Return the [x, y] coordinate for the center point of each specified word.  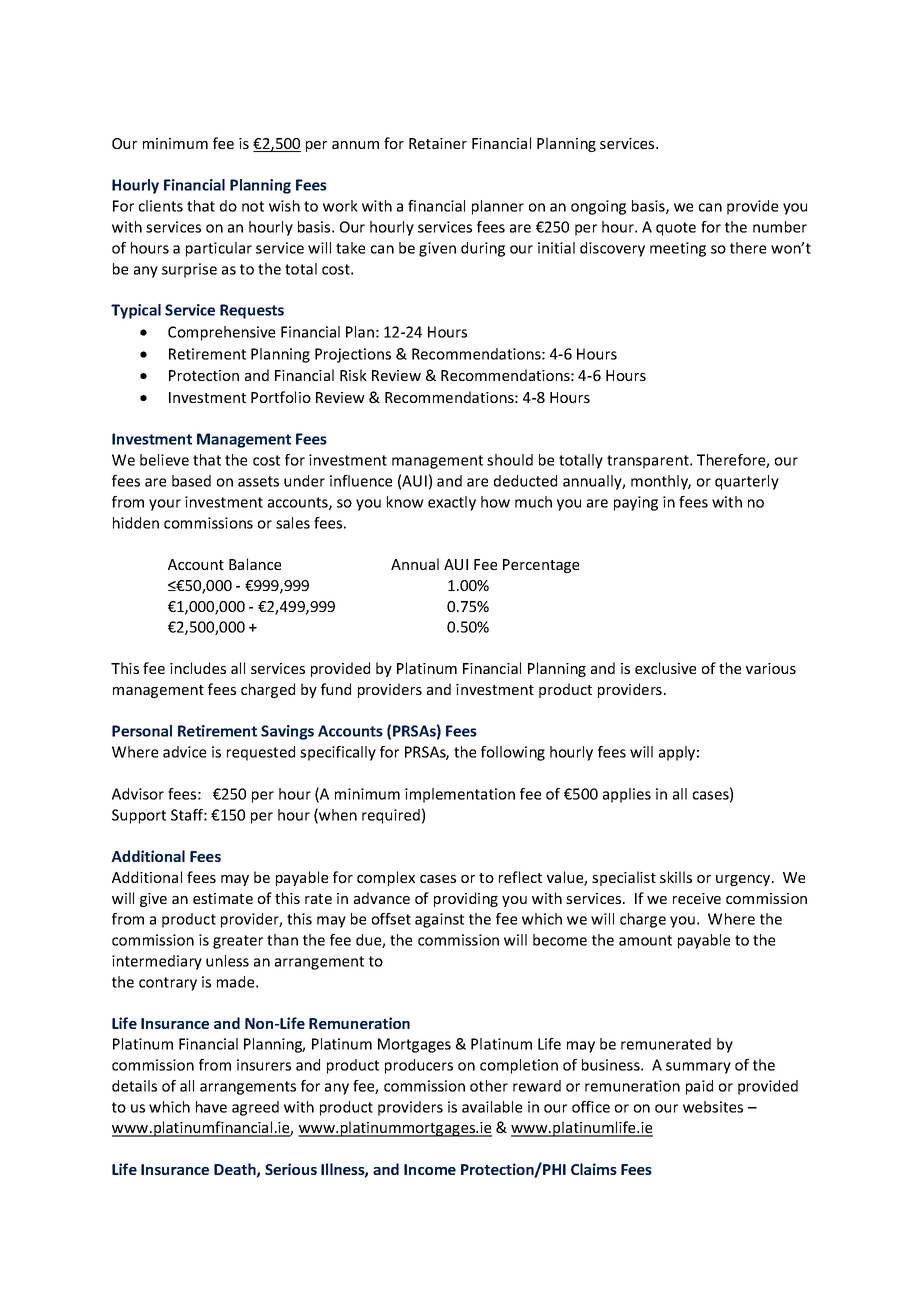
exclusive [665, 668]
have [211, 1107]
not [253, 206]
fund [336, 689]
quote [676, 229]
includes [198, 668]
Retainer [438, 143]
